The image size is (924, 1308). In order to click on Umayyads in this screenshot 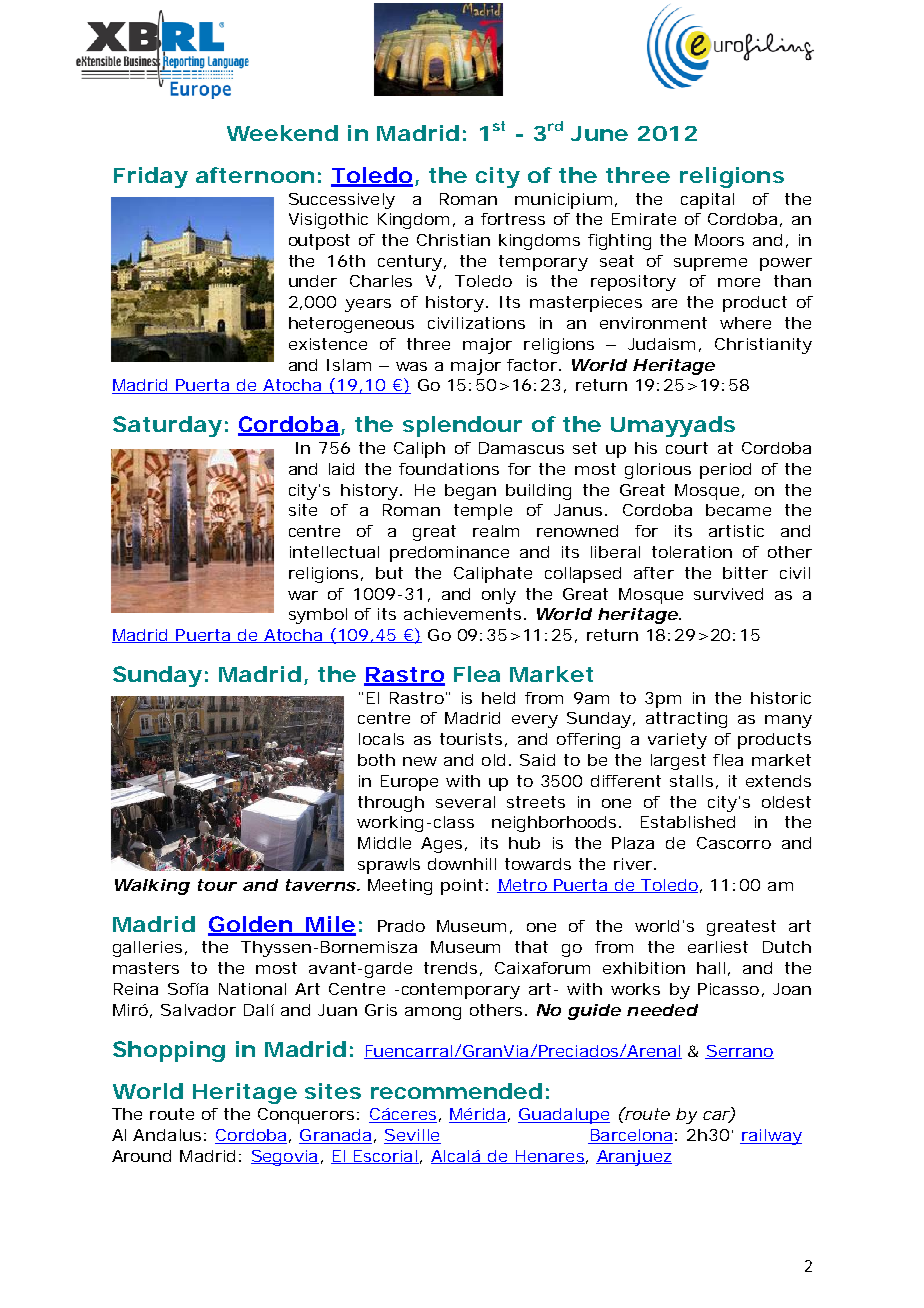, I will do `click(673, 426)`.
